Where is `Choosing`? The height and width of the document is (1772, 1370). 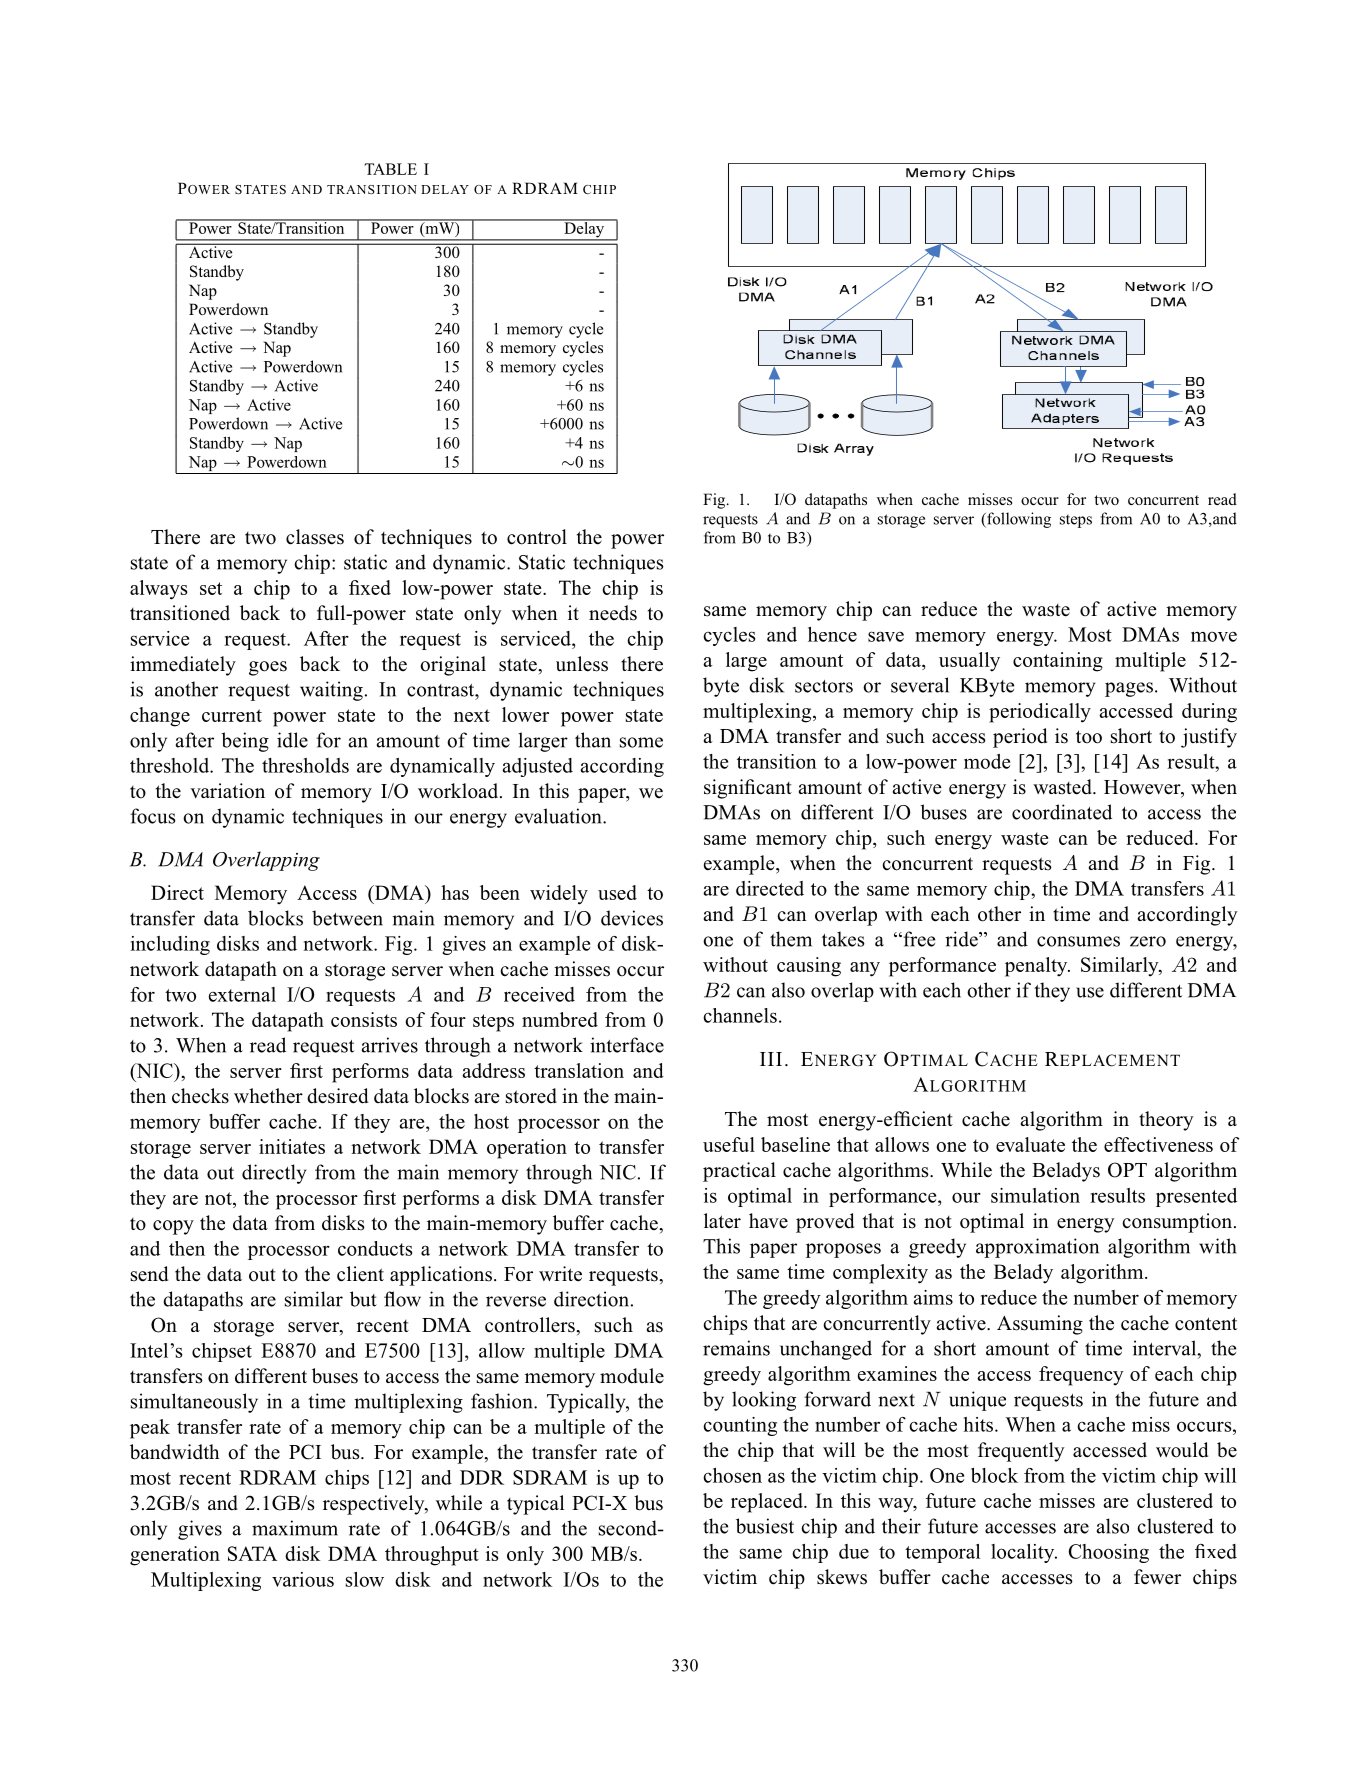 Choosing is located at coordinates (1109, 1553).
